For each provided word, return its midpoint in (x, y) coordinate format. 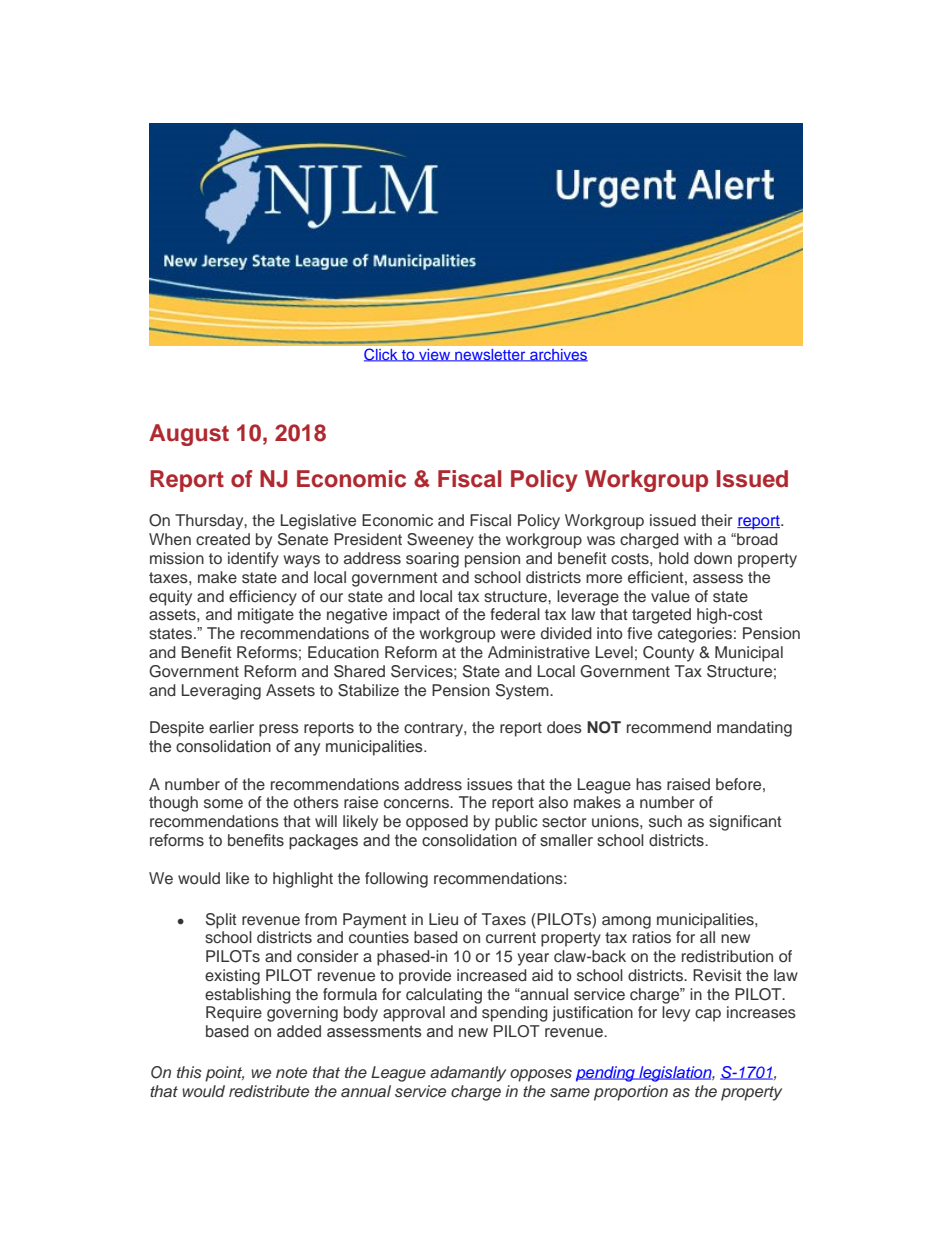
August (189, 435)
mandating (754, 729)
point (224, 1074)
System (523, 692)
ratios (652, 937)
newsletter (490, 355)
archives (557, 355)
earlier (231, 727)
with (698, 539)
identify (253, 560)
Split (221, 921)
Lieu (443, 919)
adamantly (468, 1074)
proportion (631, 1093)
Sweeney (440, 541)
